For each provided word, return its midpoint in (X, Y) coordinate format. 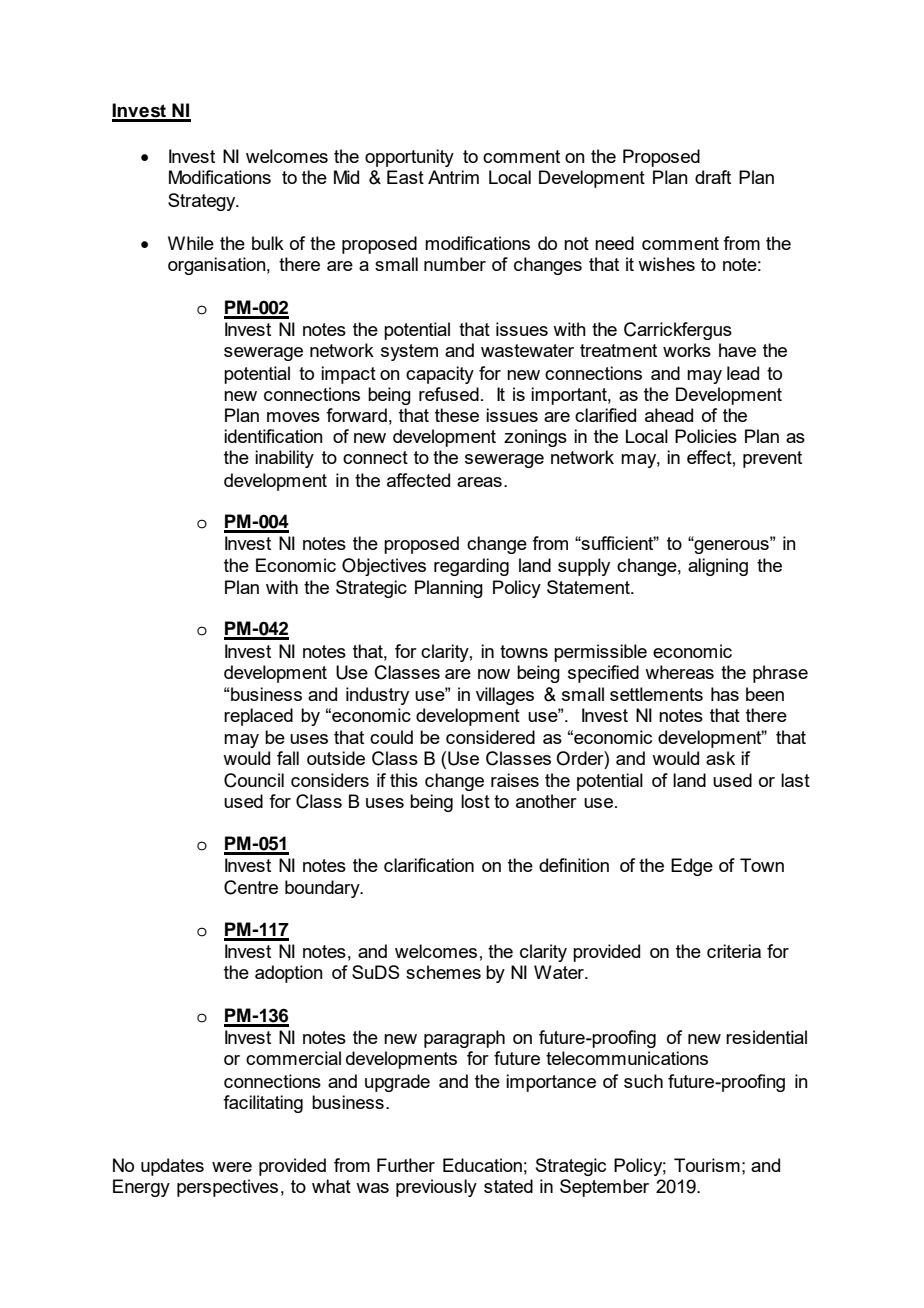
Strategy (203, 202)
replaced (258, 717)
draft (713, 177)
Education (482, 1165)
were (232, 1167)
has (725, 694)
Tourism (707, 1165)
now (494, 674)
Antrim (453, 177)
